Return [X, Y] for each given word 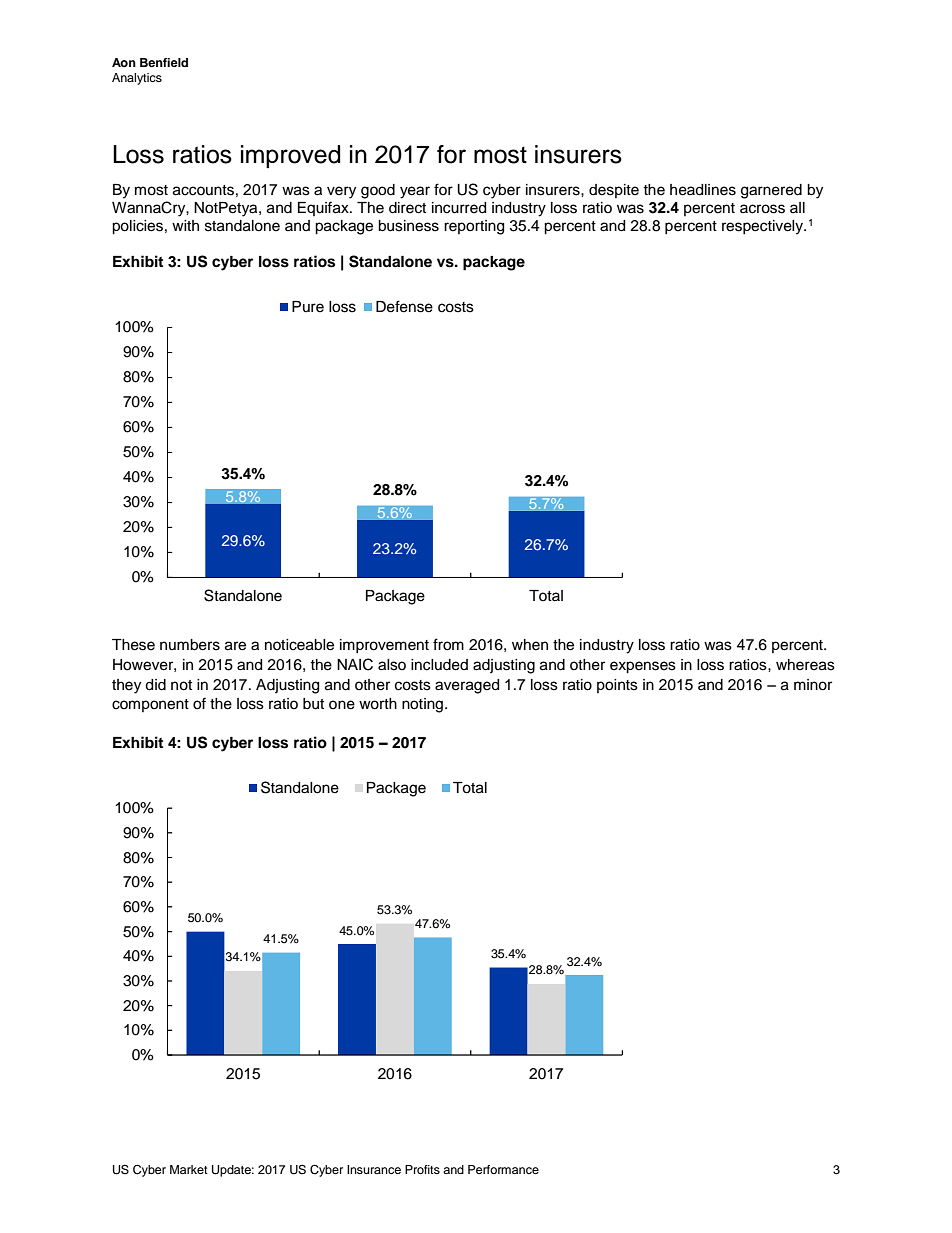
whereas [805, 665]
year [415, 192]
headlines [703, 190]
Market [189, 1169]
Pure [308, 307]
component [150, 705]
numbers [190, 645]
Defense [404, 306]
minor [813, 685]
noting [424, 705]
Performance [503, 1169]
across [762, 209]
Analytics [137, 79]
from [448, 644]
